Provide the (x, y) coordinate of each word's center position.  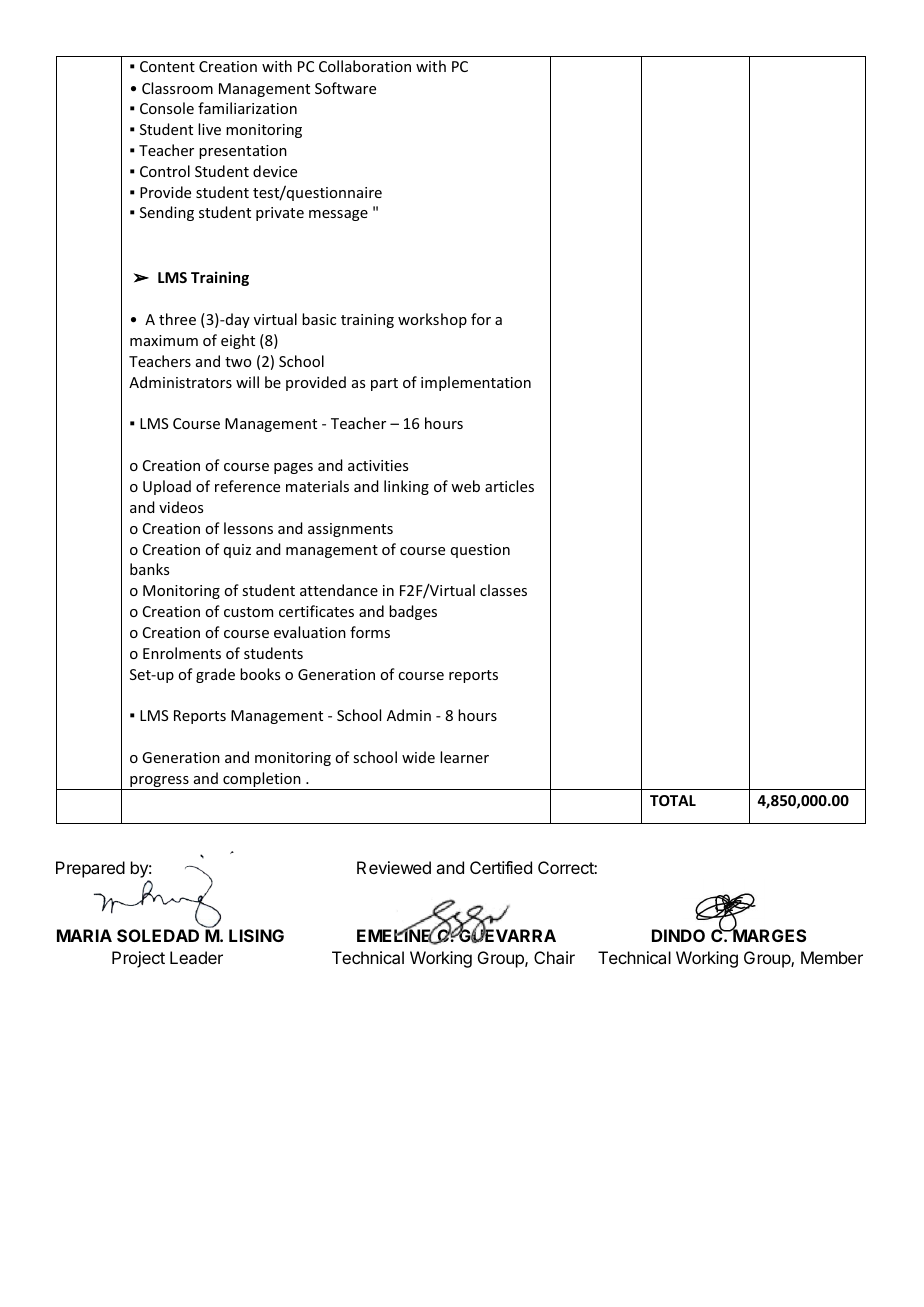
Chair (554, 957)
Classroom (177, 88)
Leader (196, 957)
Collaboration (365, 66)
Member (832, 957)
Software (345, 88)
